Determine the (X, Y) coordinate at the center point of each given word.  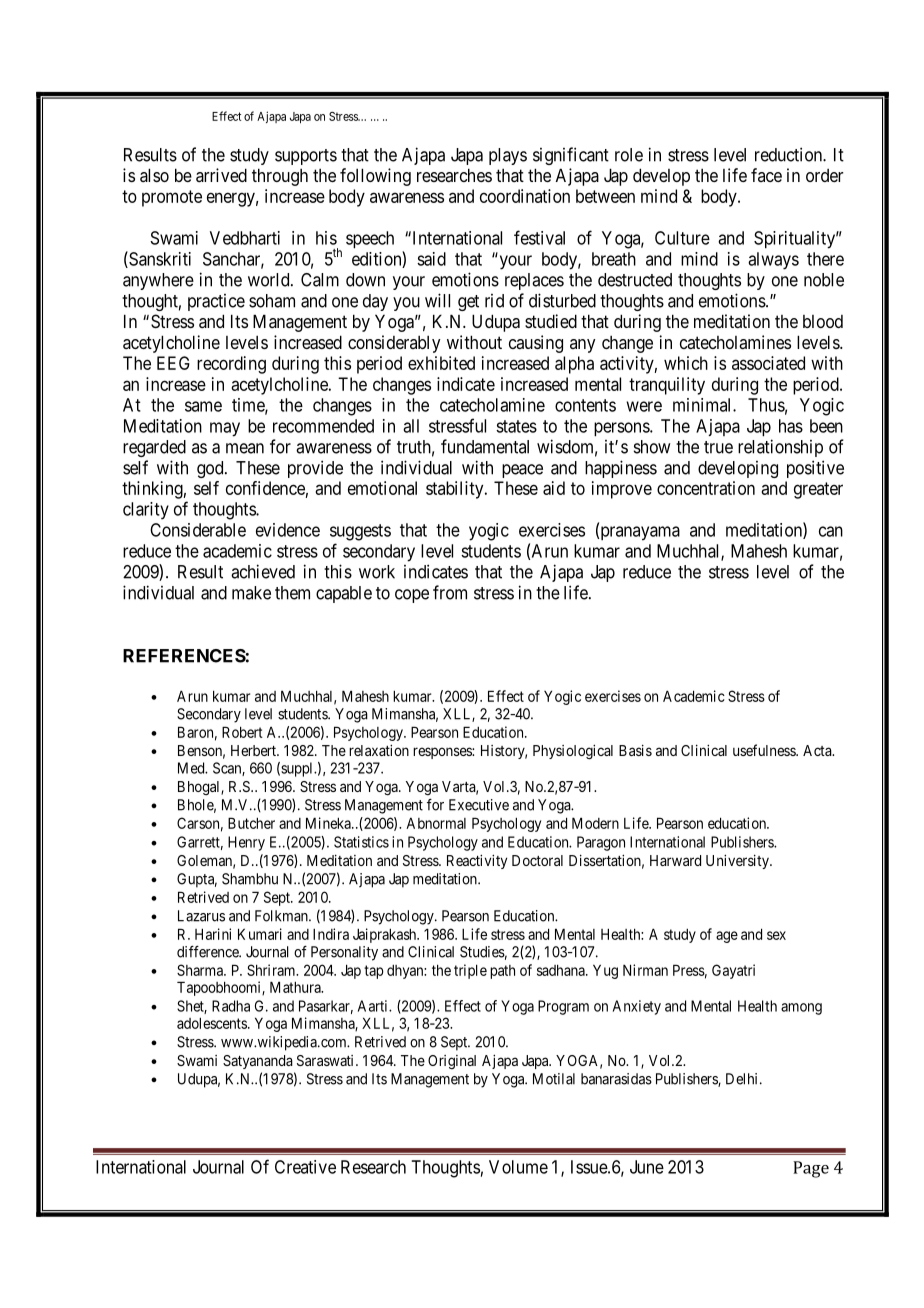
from (450, 592)
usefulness (765, 750)
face (766, 175)
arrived (221, 175)
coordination (525, 196)
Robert (242, 732)
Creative (305, 1167)
